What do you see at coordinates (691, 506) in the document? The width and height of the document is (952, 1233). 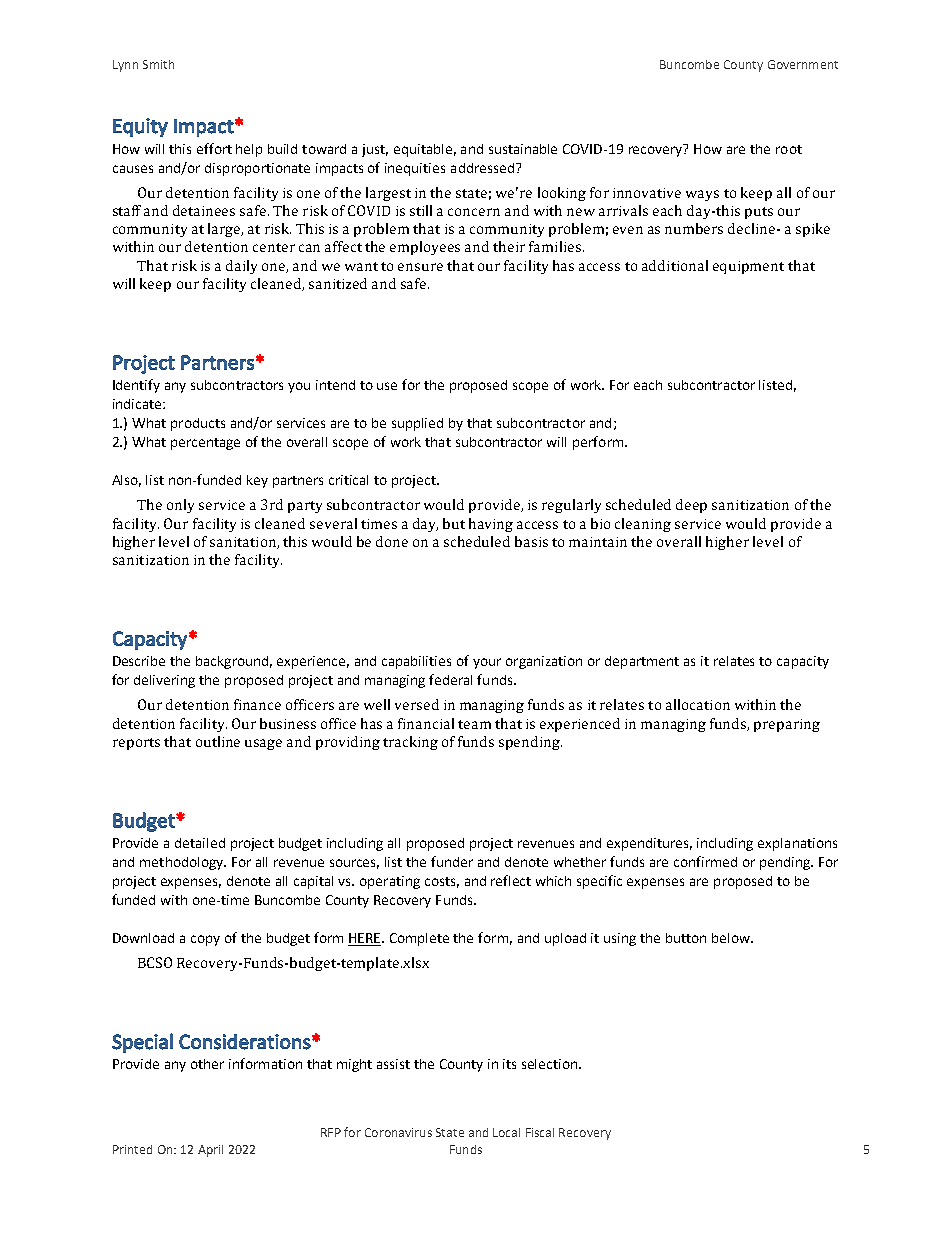 I see `deep` at bounding box center [691, 506].
